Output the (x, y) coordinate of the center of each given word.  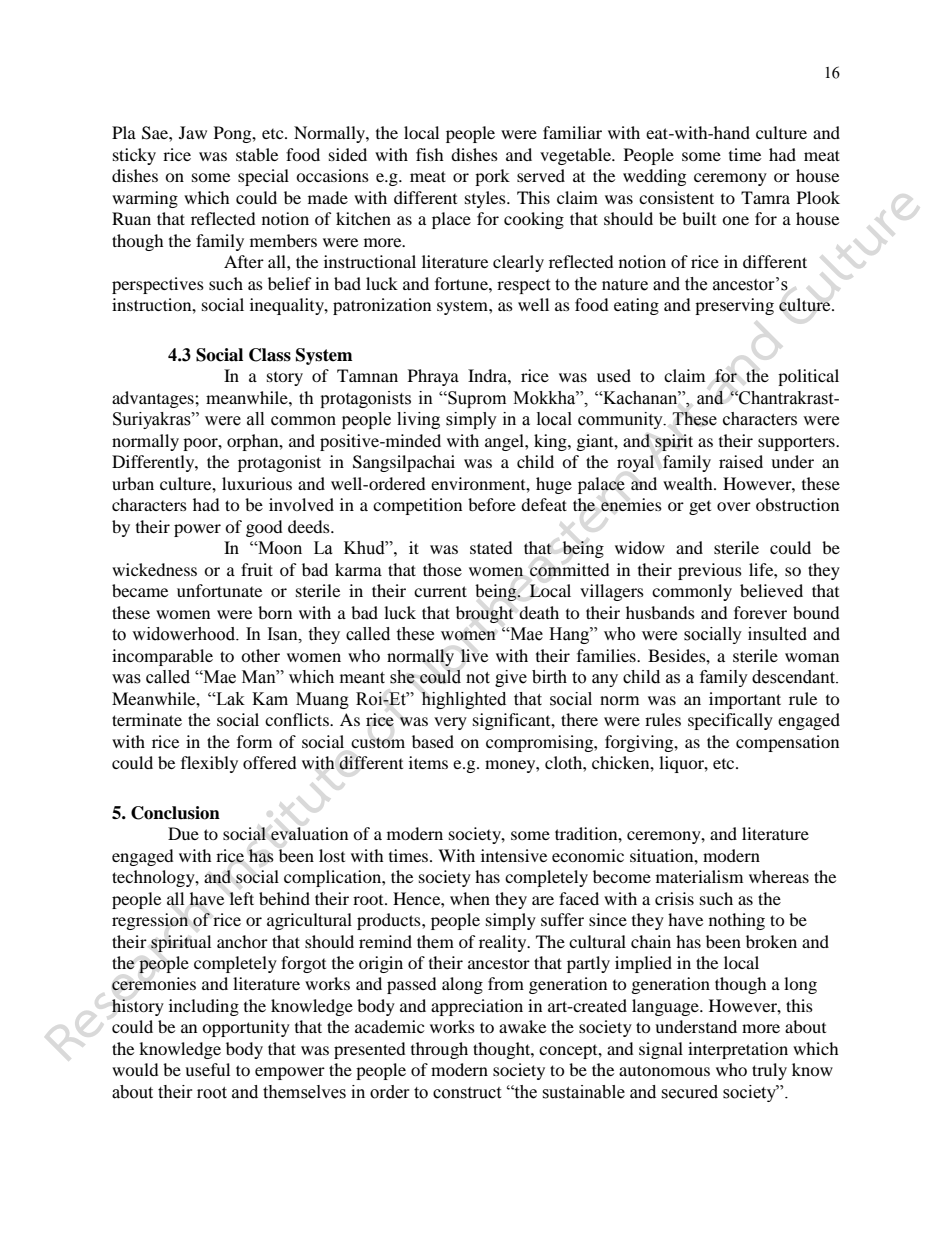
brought (485, 614)
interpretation (738, 1050)
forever (760, 612)
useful (207, 1069)
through (439, 1050)
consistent (676, 197)
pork (492, 177)
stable (257, 154)
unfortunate (219, 590)
